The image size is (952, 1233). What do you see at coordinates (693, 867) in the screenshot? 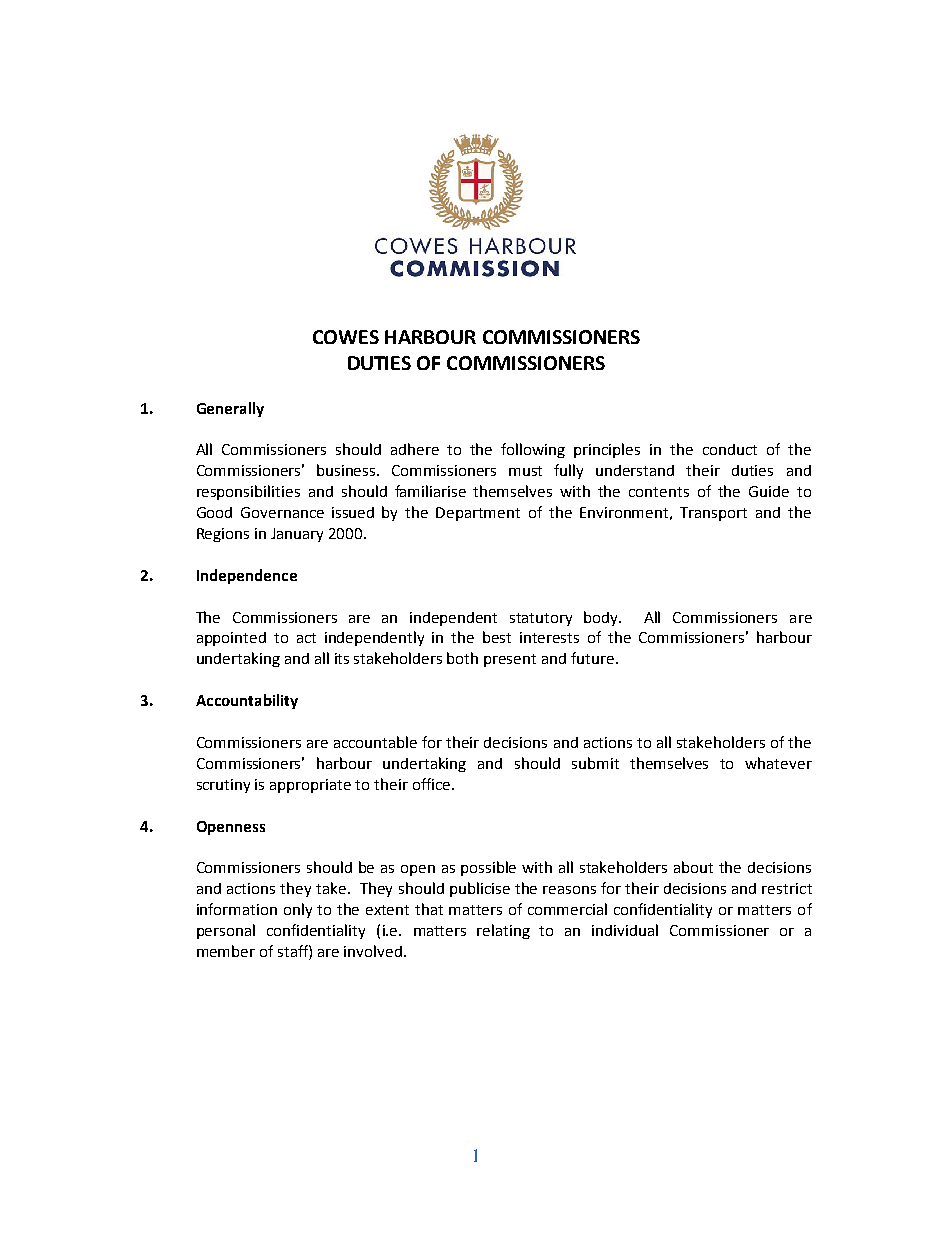
I see `about` at bounding box center [693, 867].
